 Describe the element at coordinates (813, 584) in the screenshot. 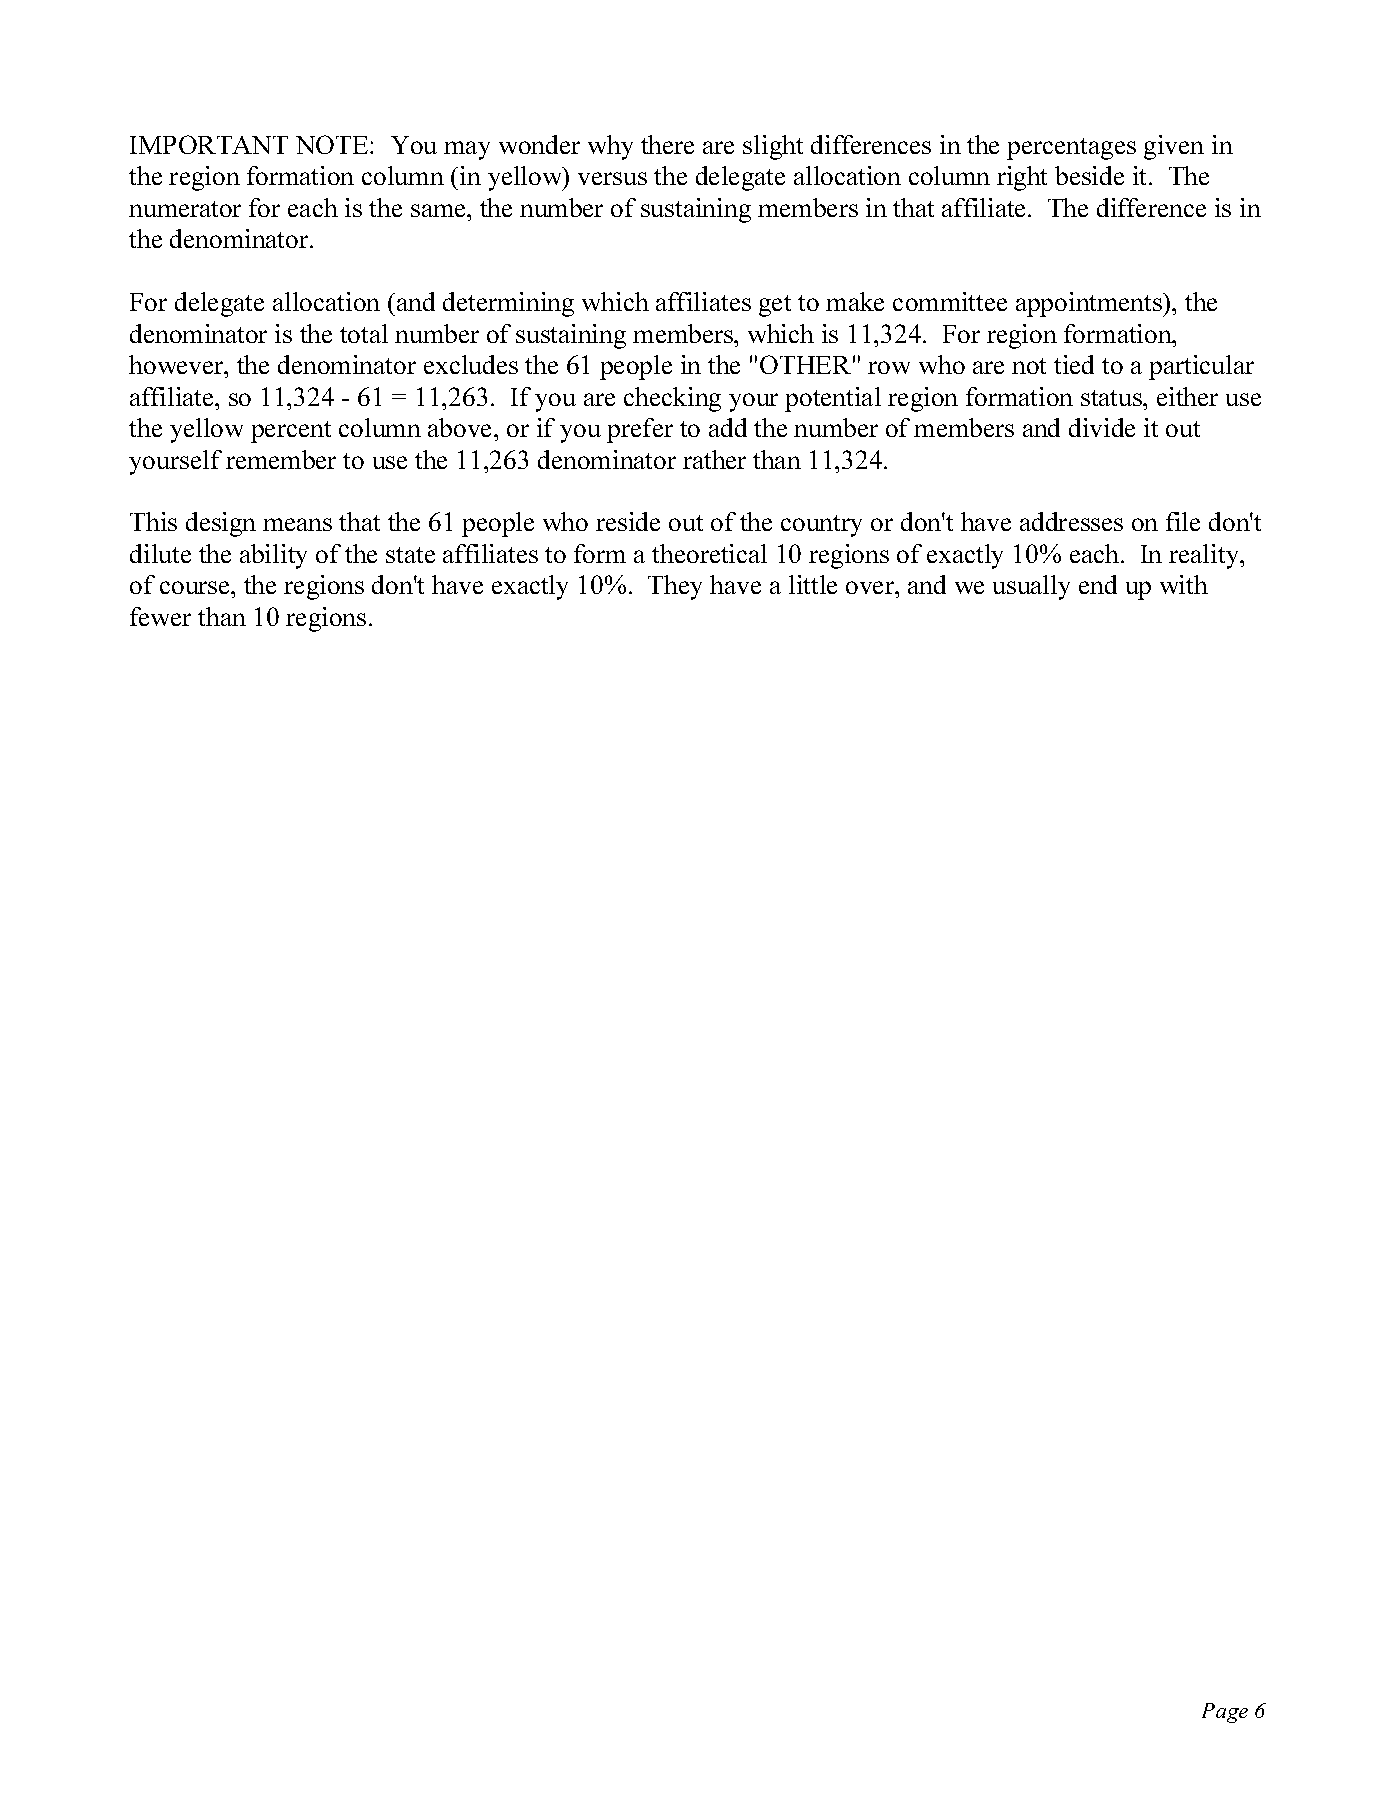

I see `little` at that location.
